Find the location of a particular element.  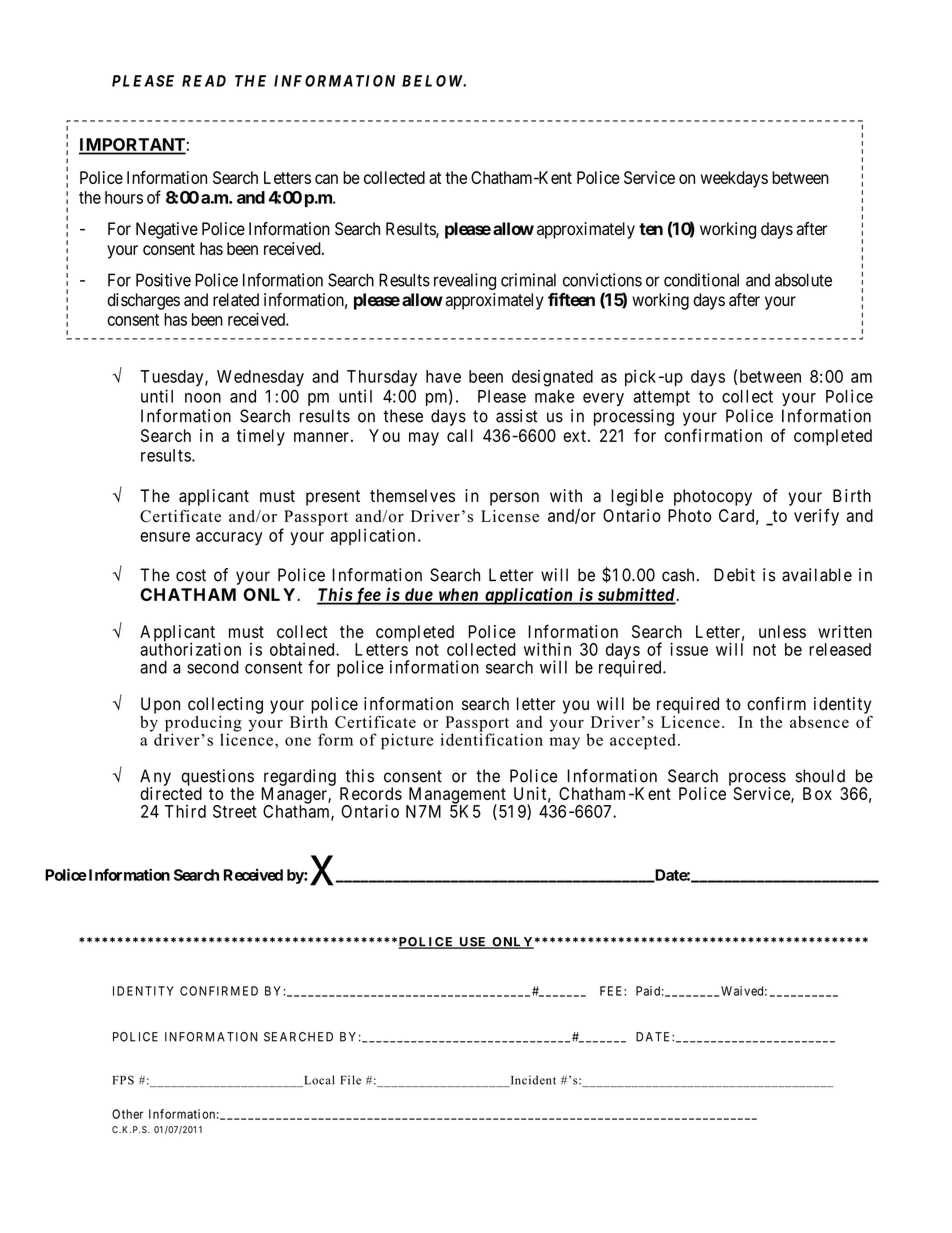

Box is located at coordinates (817, 793).
